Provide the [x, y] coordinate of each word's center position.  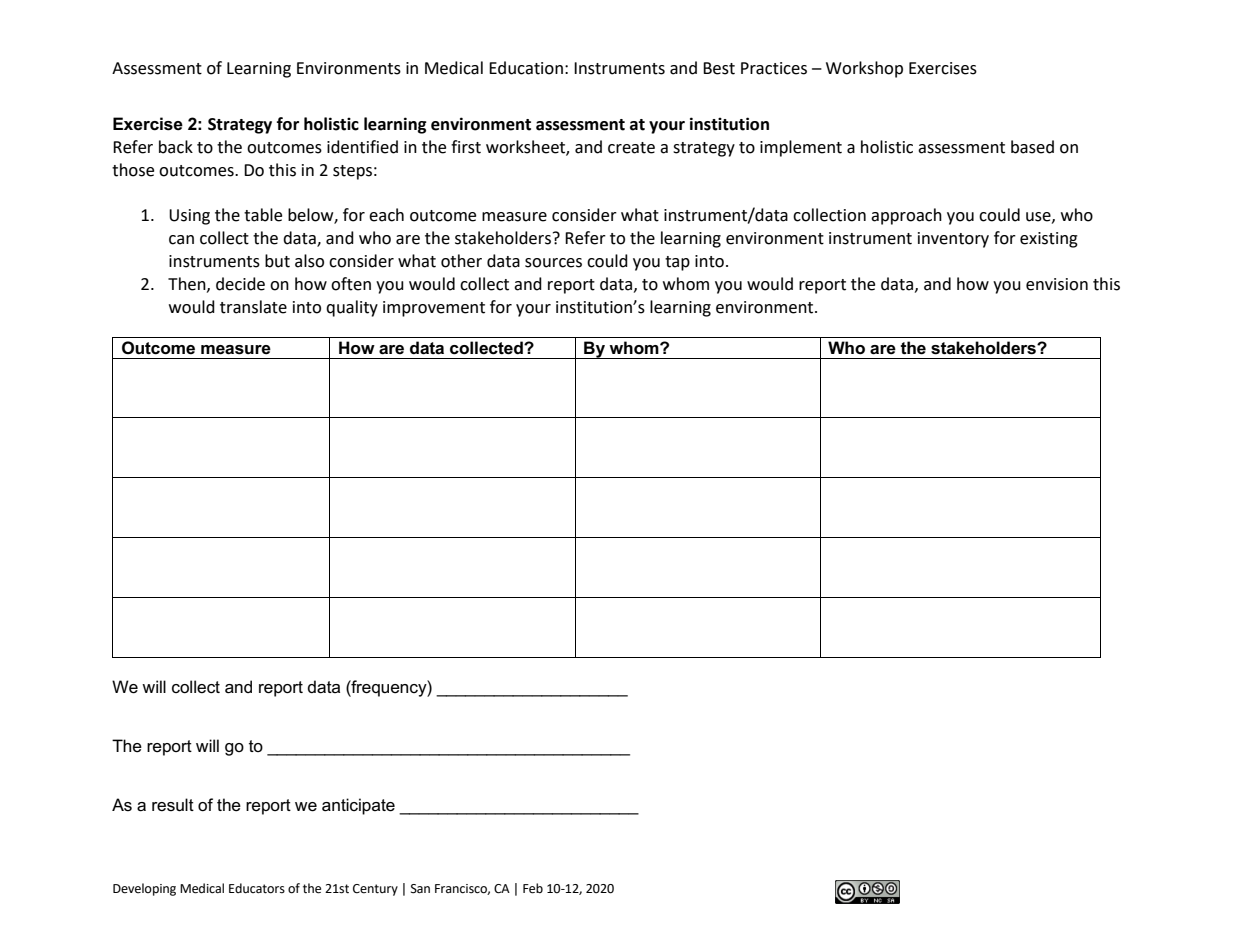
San [420, 889]
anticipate [358, 806]
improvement [434, 309]
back [176, 147]
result [173, 805]
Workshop [864, 69]
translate [253, 307]
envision [1057, 284]
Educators [257, 888]
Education [526, 68]
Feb [533, 888]
